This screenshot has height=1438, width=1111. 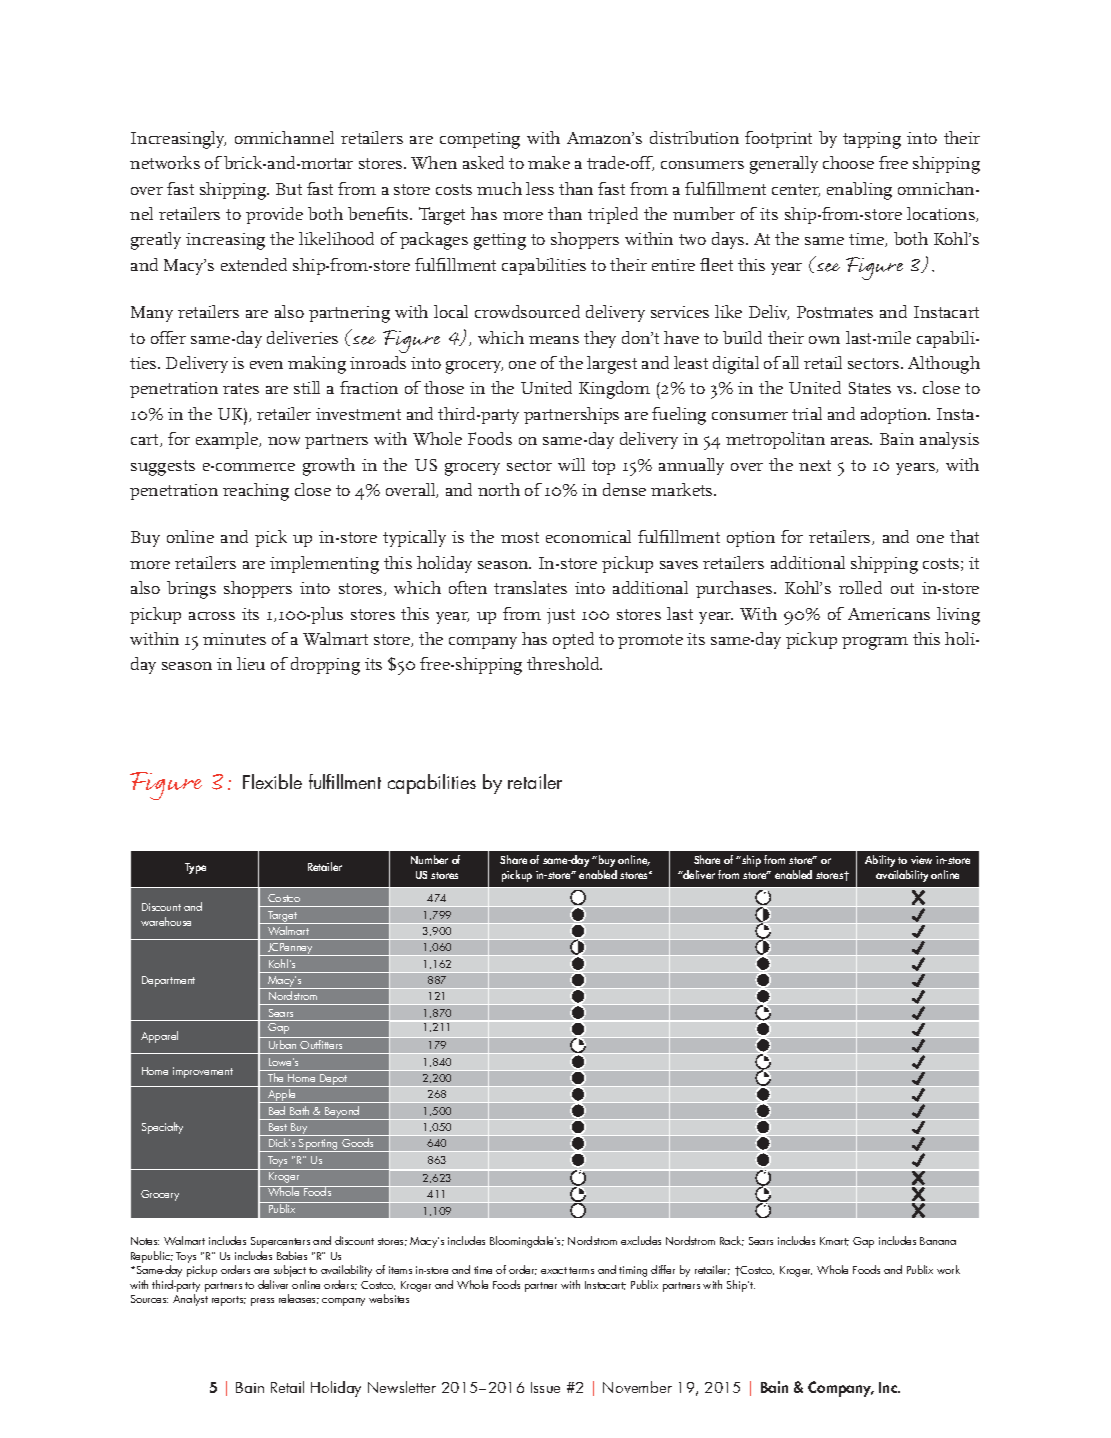 What do you see at coordinates (545, 1387) in the screenshot?
I see `Issue` at bounding box center [545, 1387].
